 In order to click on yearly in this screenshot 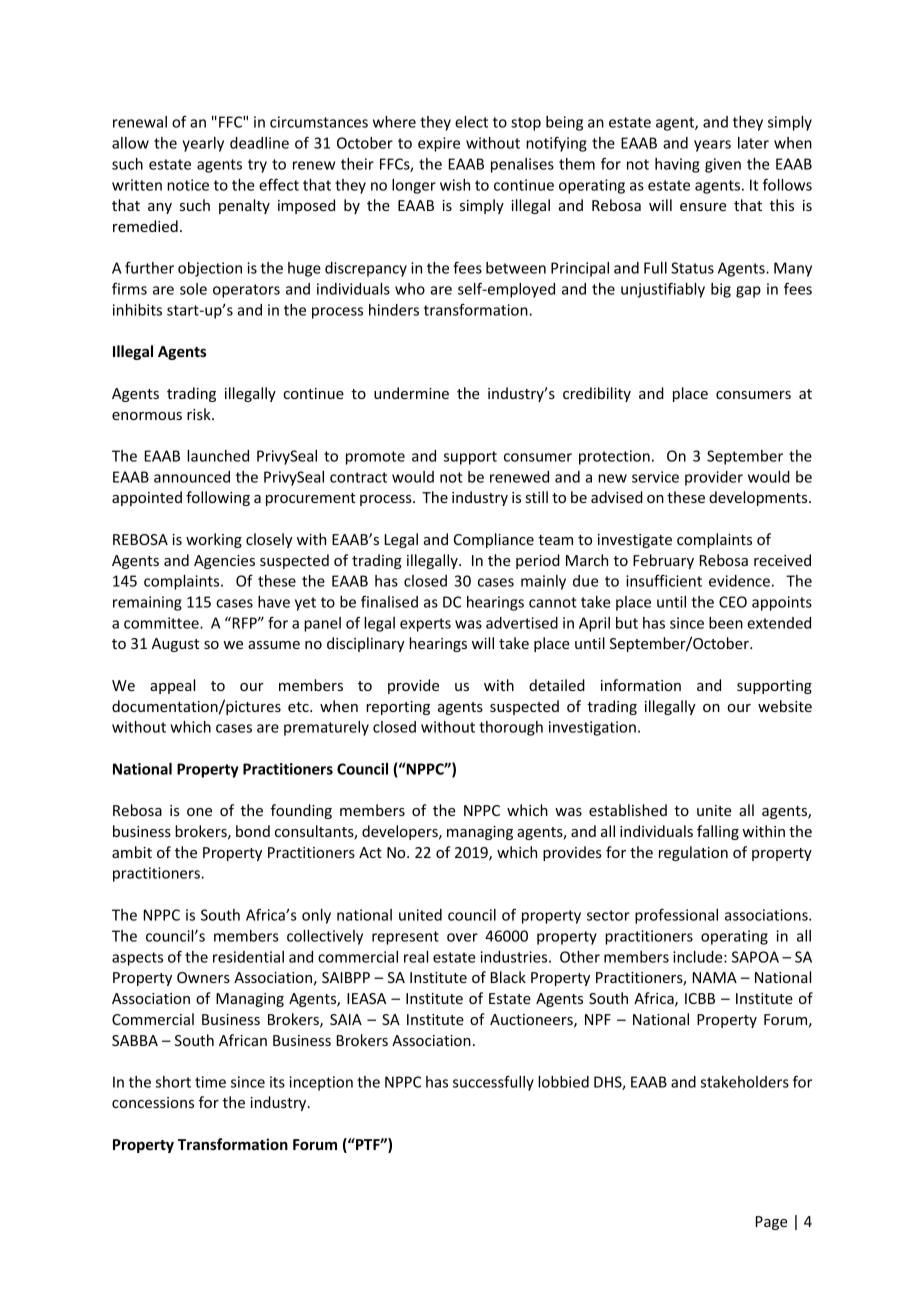, I will do `click(203, 144)`.
